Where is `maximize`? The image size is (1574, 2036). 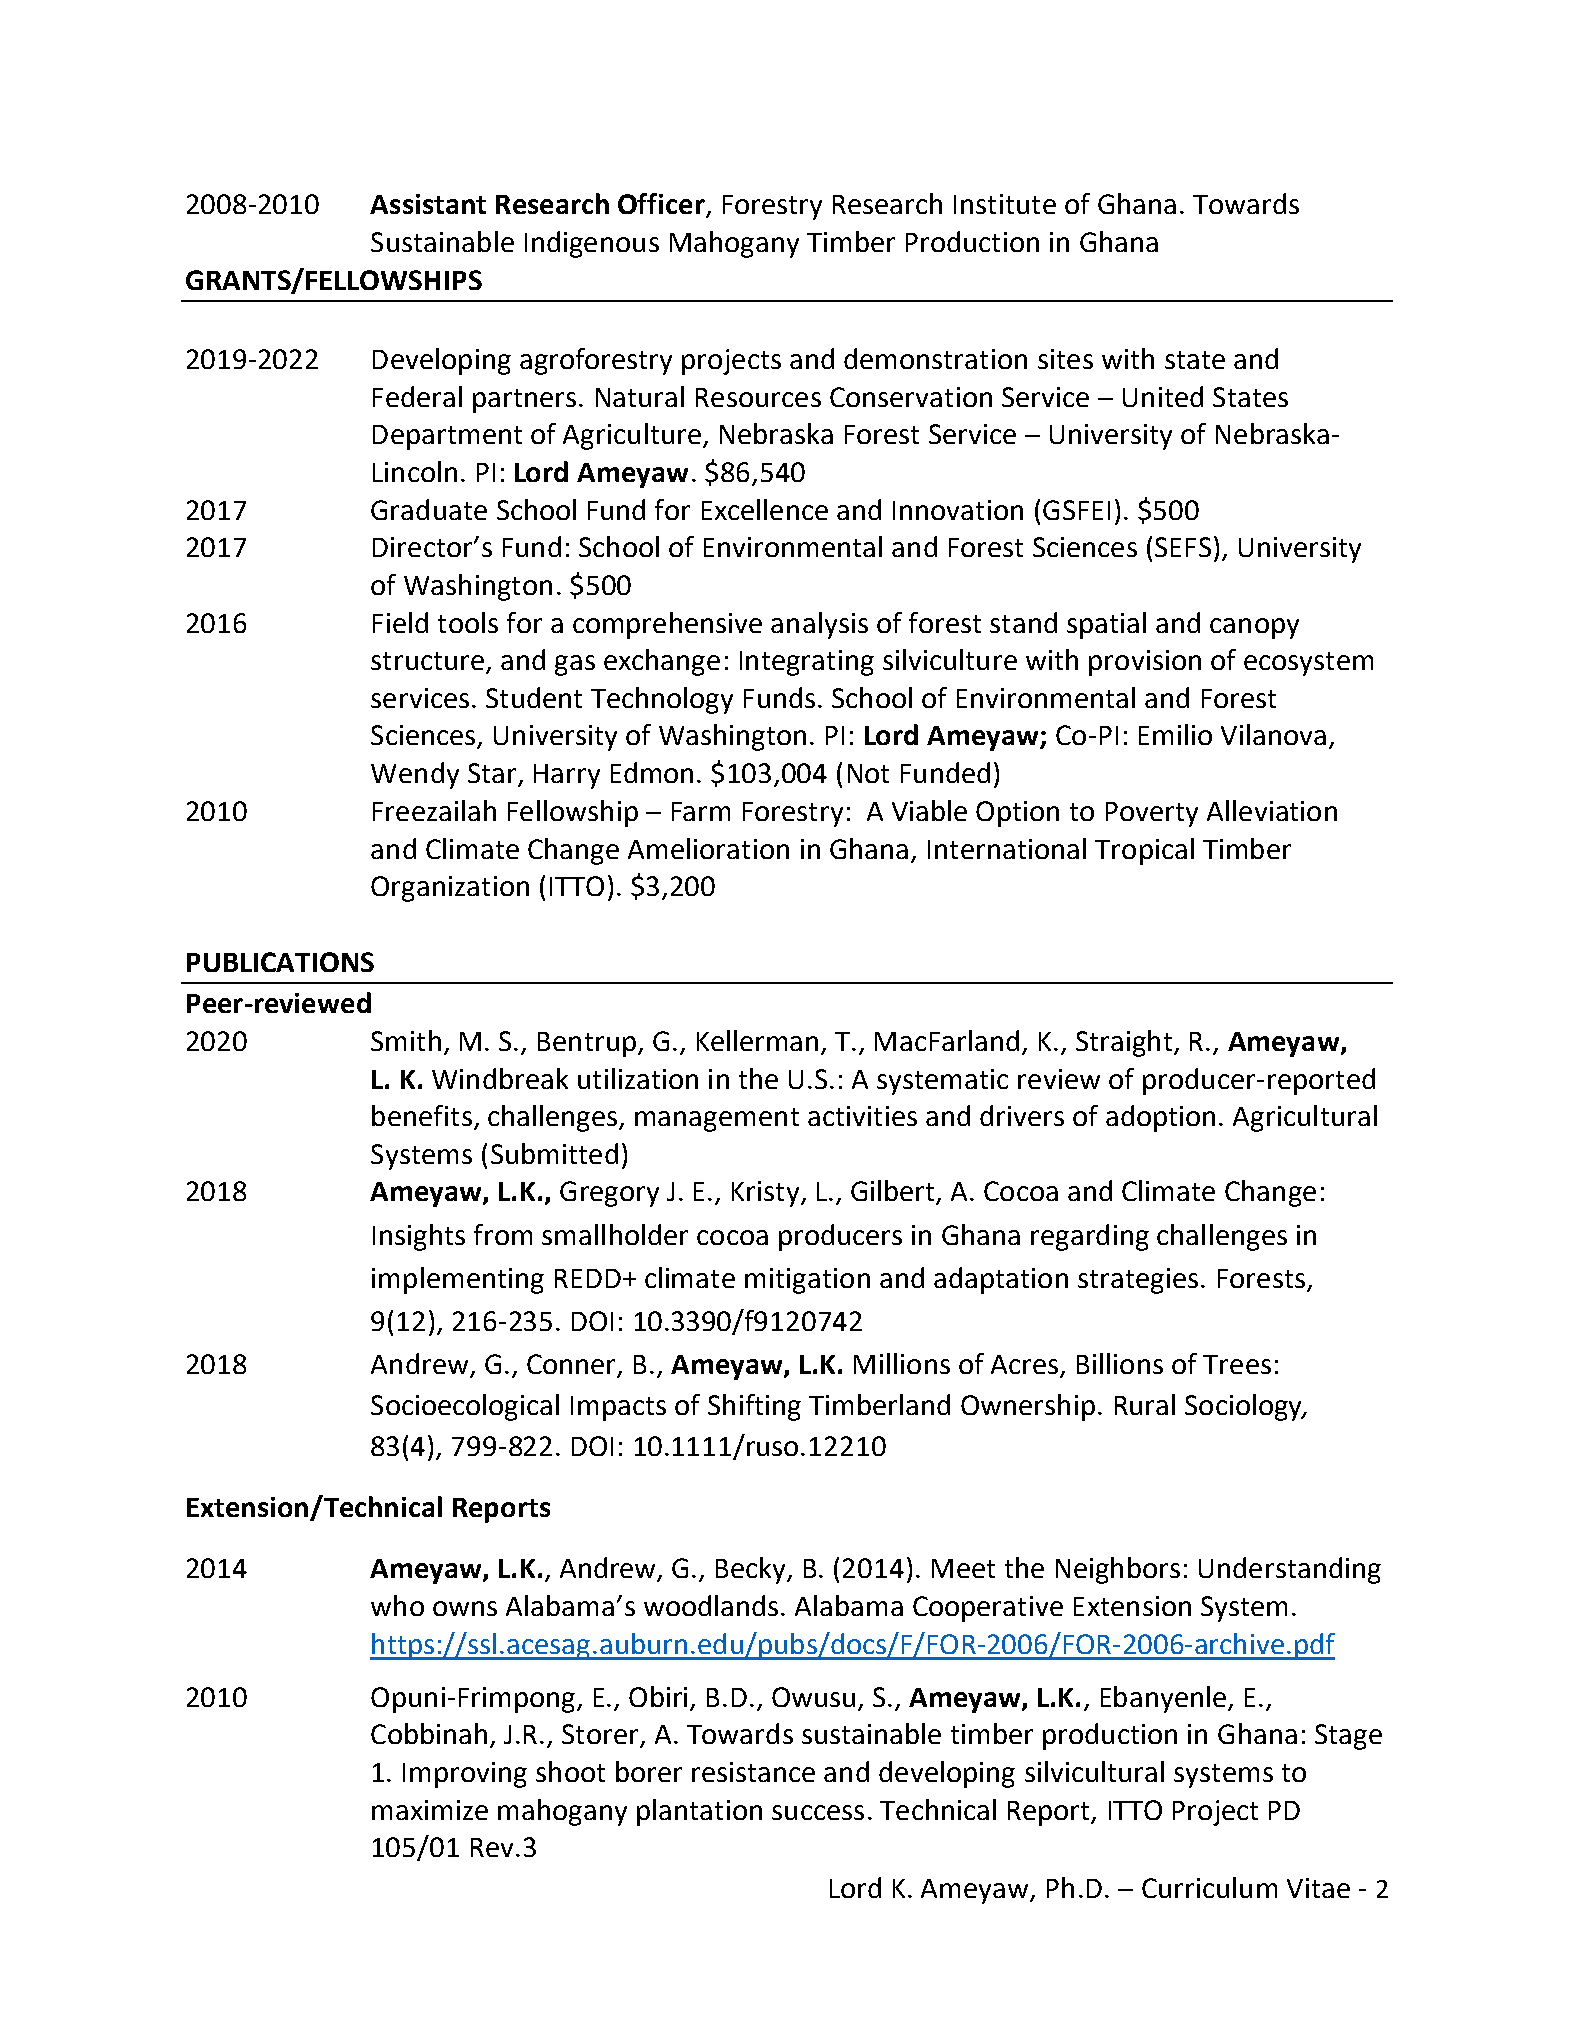 maximize is located at coordinates (430, 1810).
